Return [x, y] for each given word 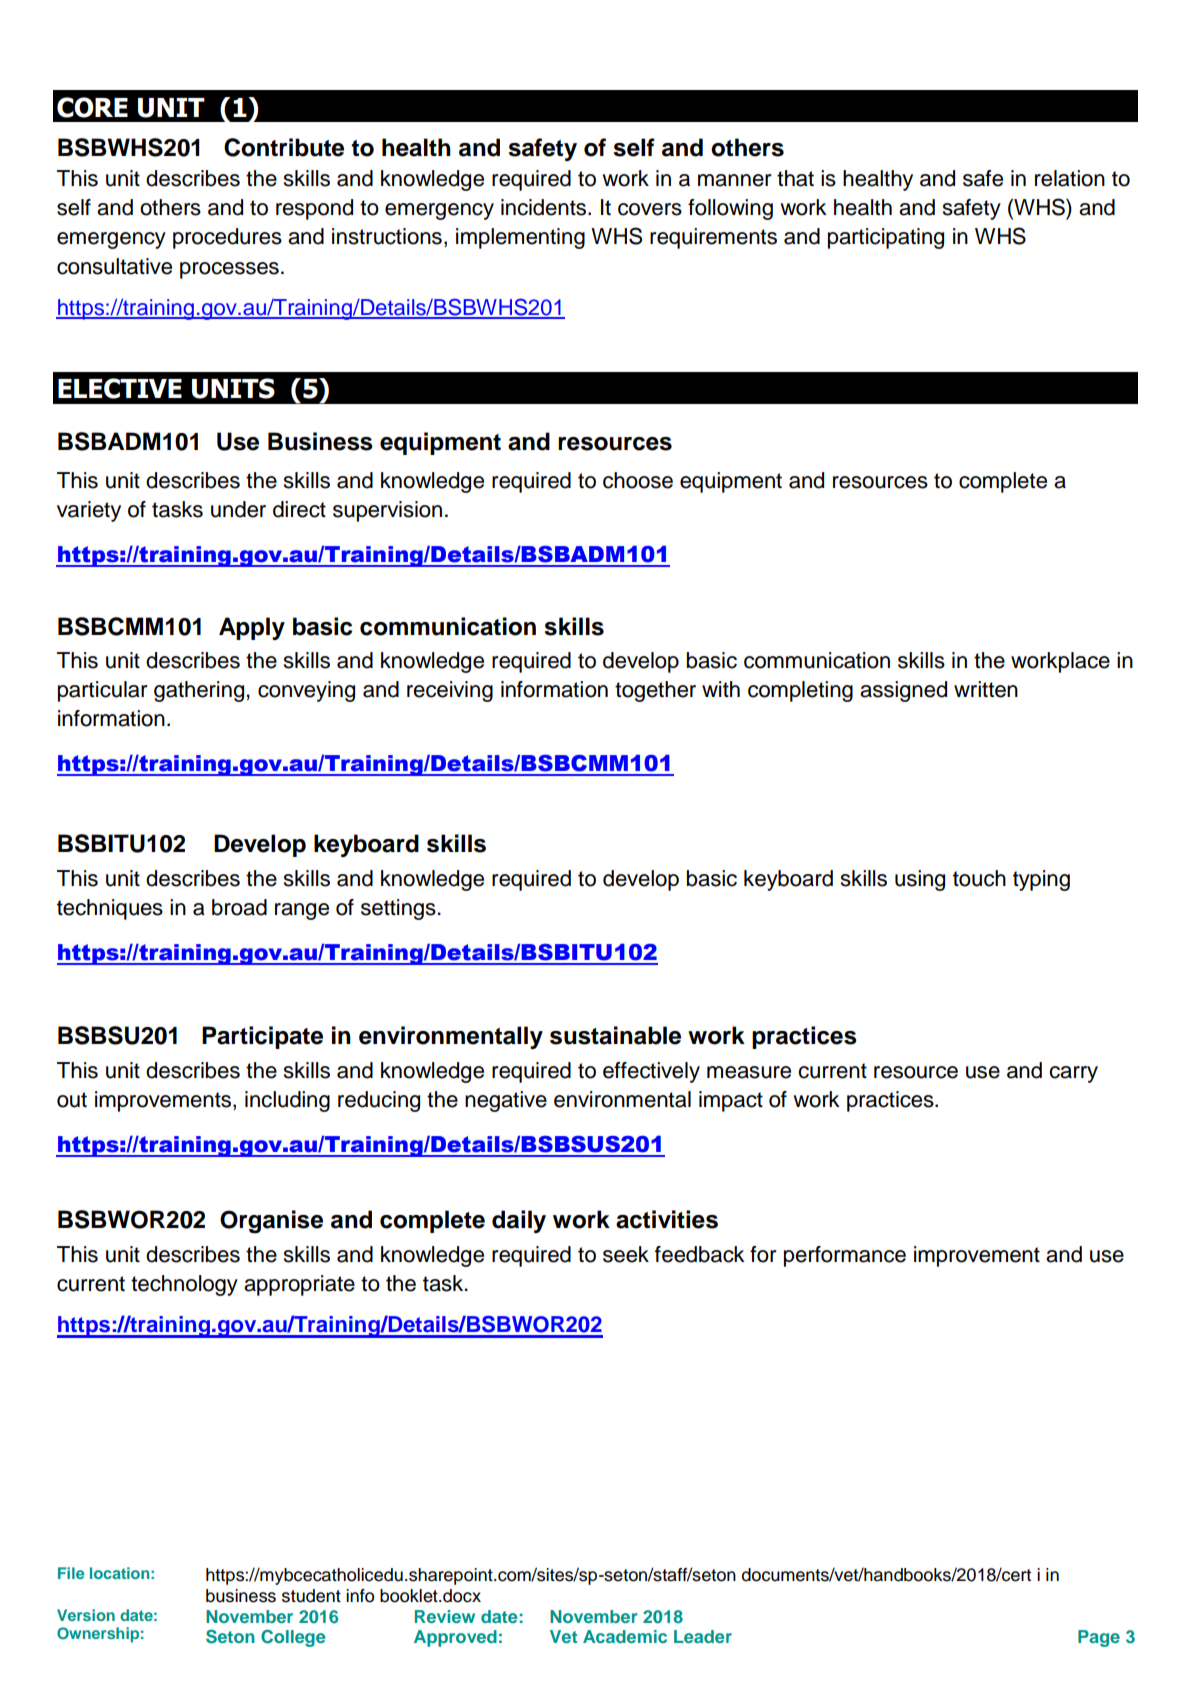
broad [239, 907]
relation [1070, 178]
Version [86, 1615]
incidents [545, 207]
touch [979, 878]
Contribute [284, 147]
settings [399, 909]
